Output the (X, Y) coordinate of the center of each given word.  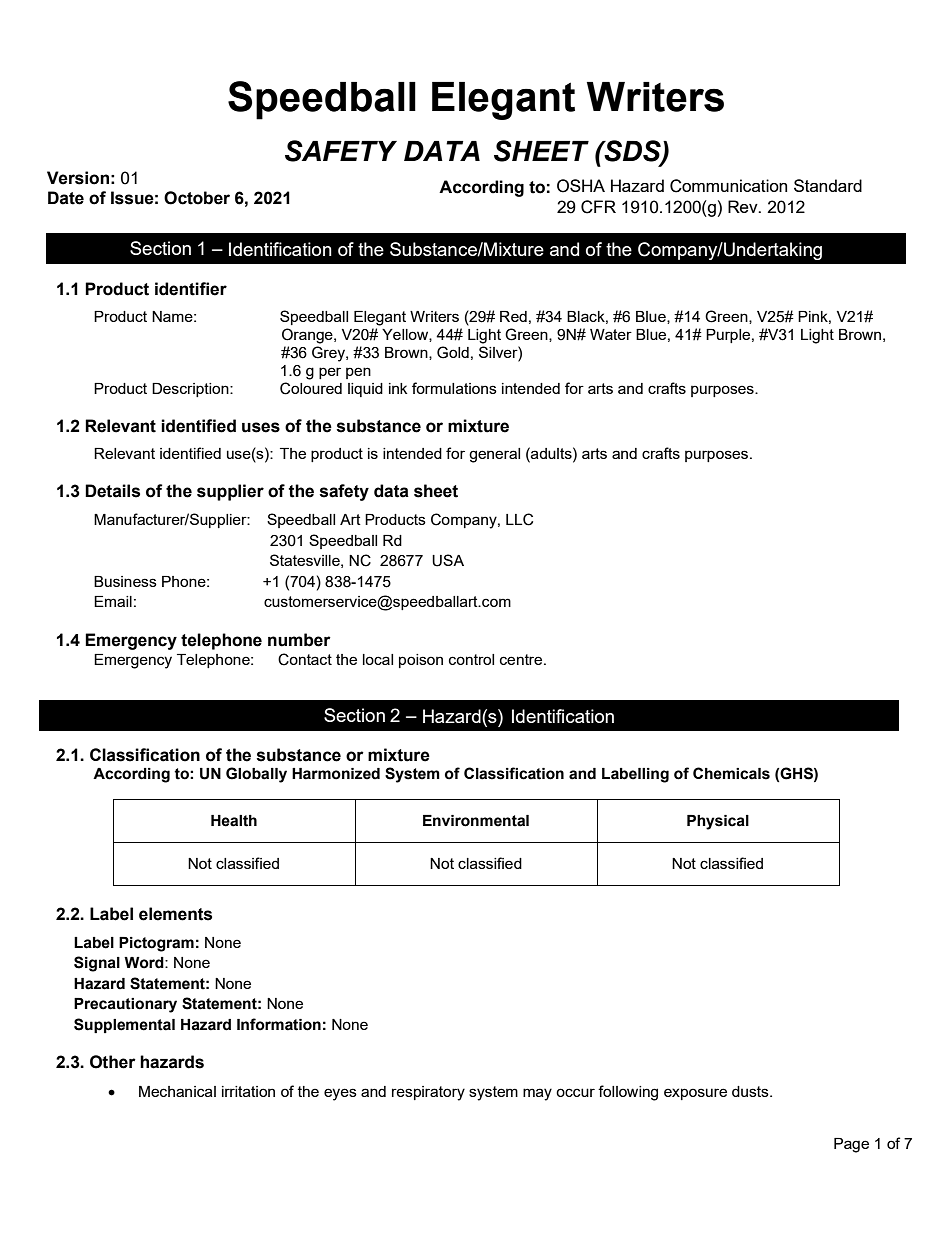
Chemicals (731, 773)
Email (113, 601)
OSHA (581, 186)
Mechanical (177, 1091)
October (197, 198)
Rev (744, 206)
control (471, 659)
